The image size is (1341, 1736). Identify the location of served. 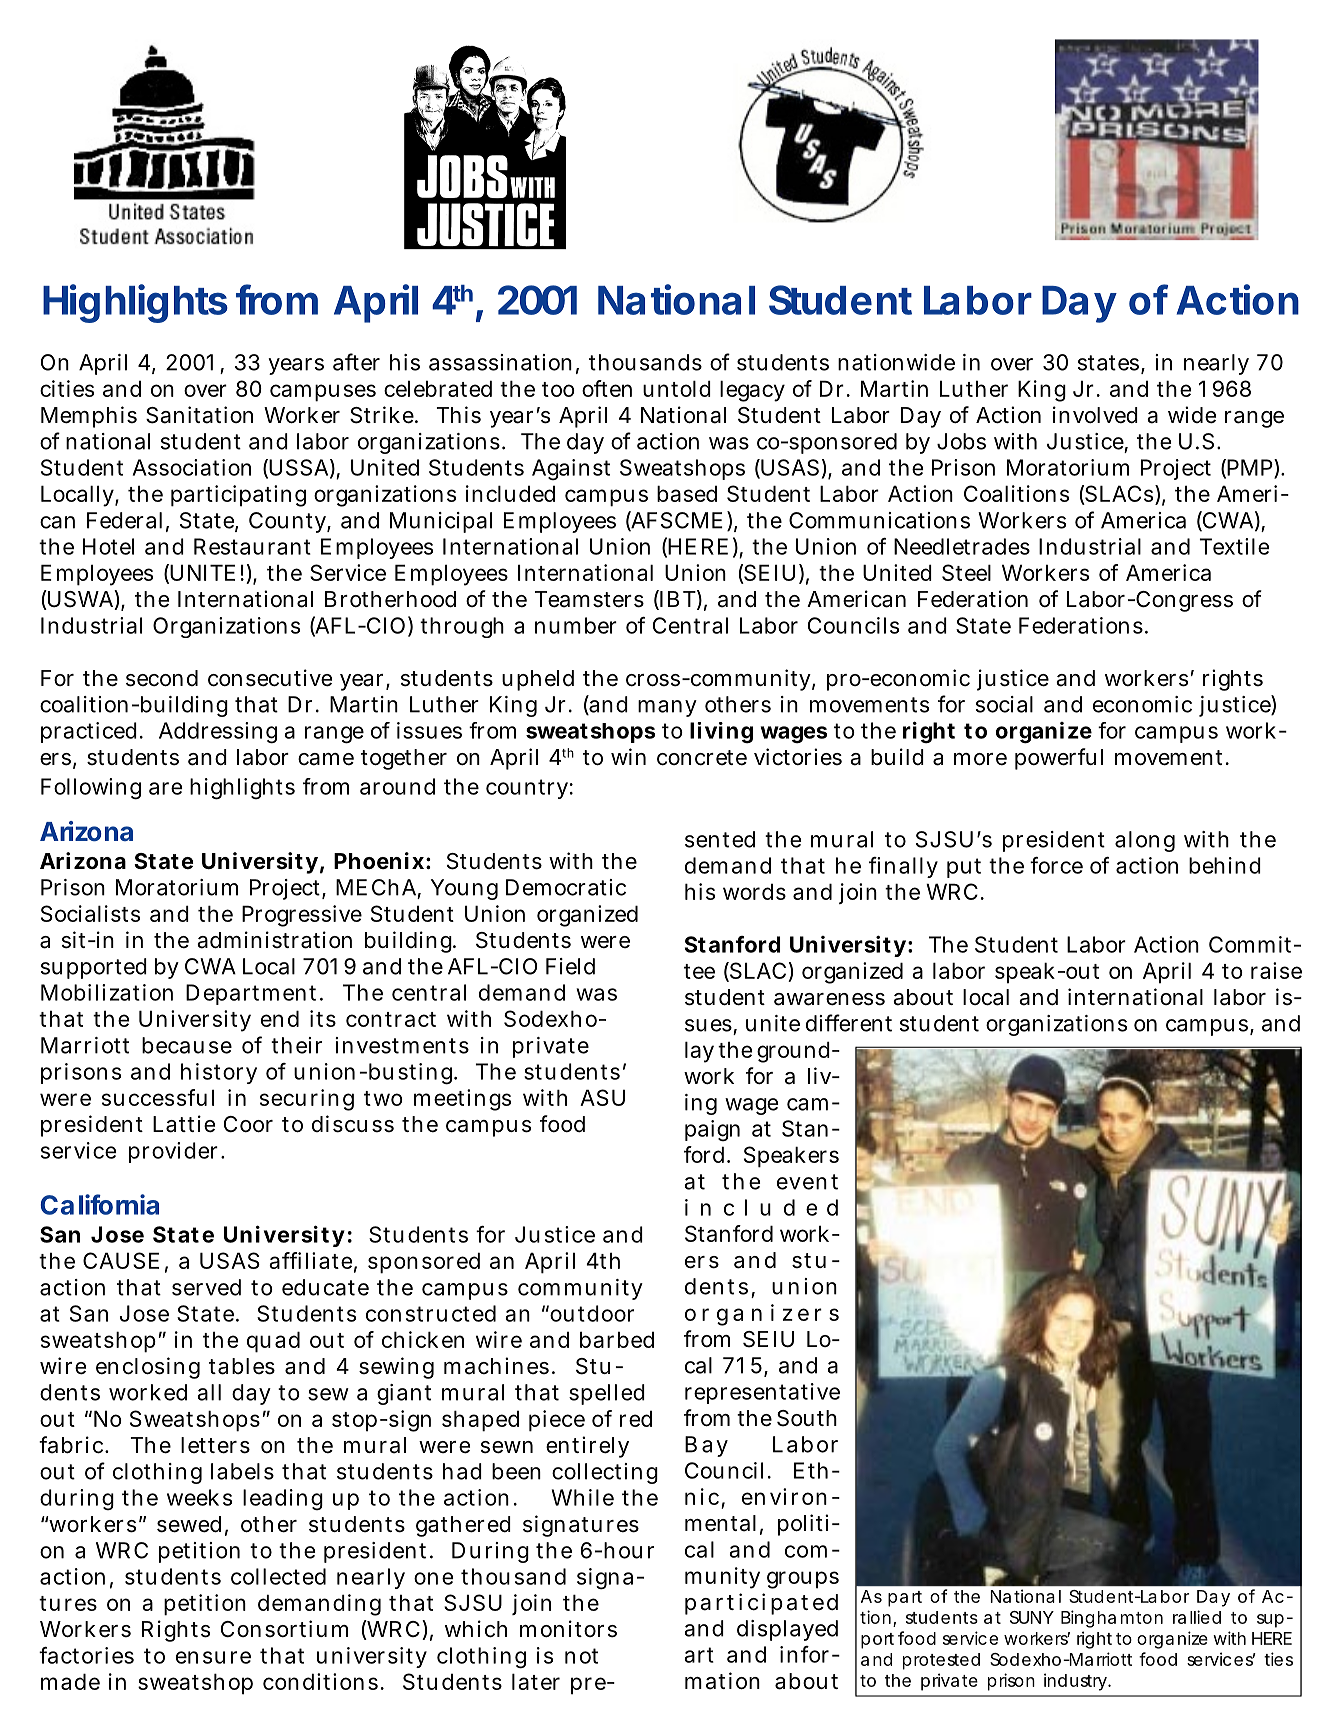
(206, 1287).
